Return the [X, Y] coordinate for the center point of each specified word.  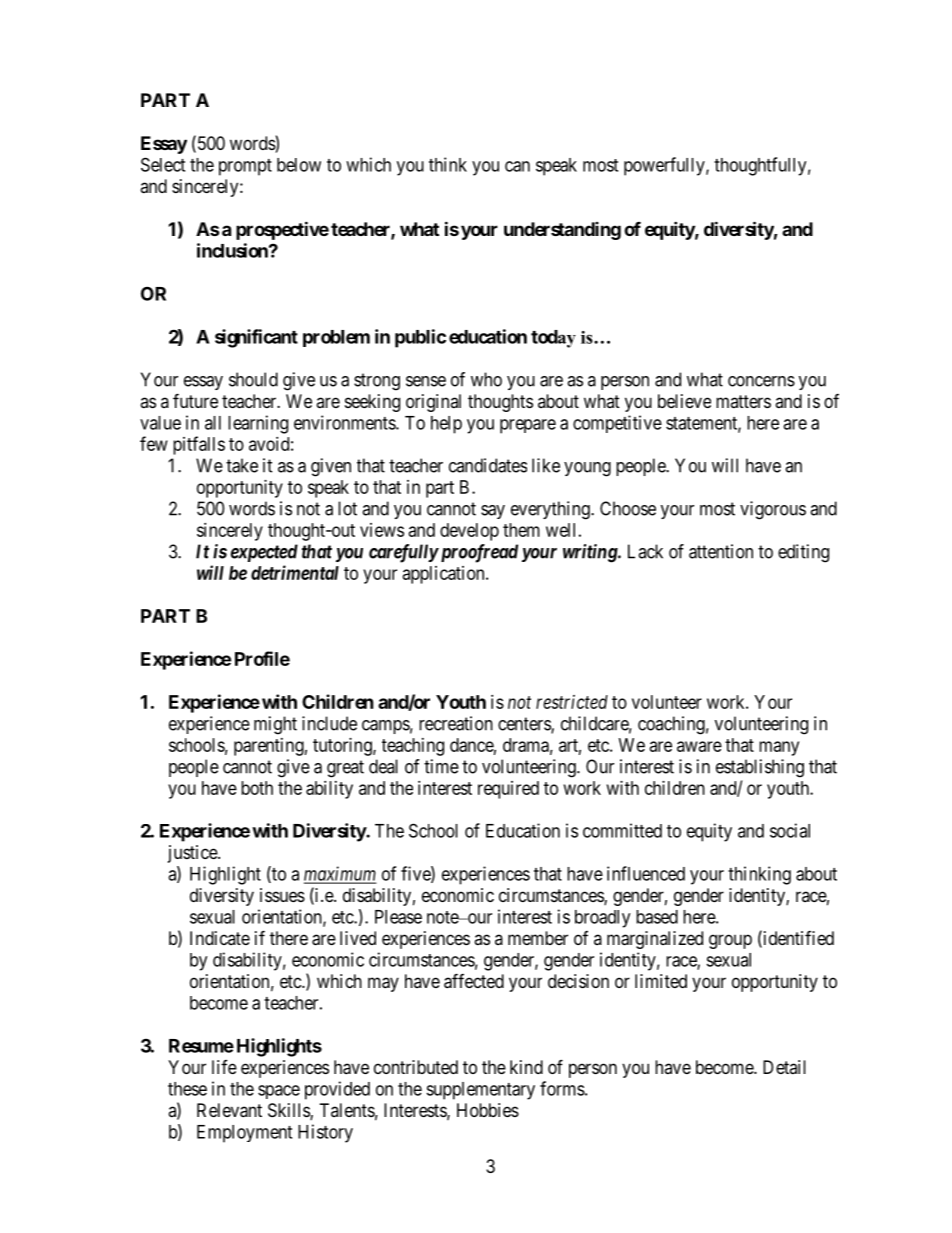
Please [398, 917]
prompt [245, 167]
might [275, 725]
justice [193, 854]
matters [743, 401]
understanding [562, 231]
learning [258, 424]
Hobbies [488, 1110]
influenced [646, 873]
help [446, 425]
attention [721, 551]
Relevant [229, 1110]
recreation [456, 723]
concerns [761, 381]
